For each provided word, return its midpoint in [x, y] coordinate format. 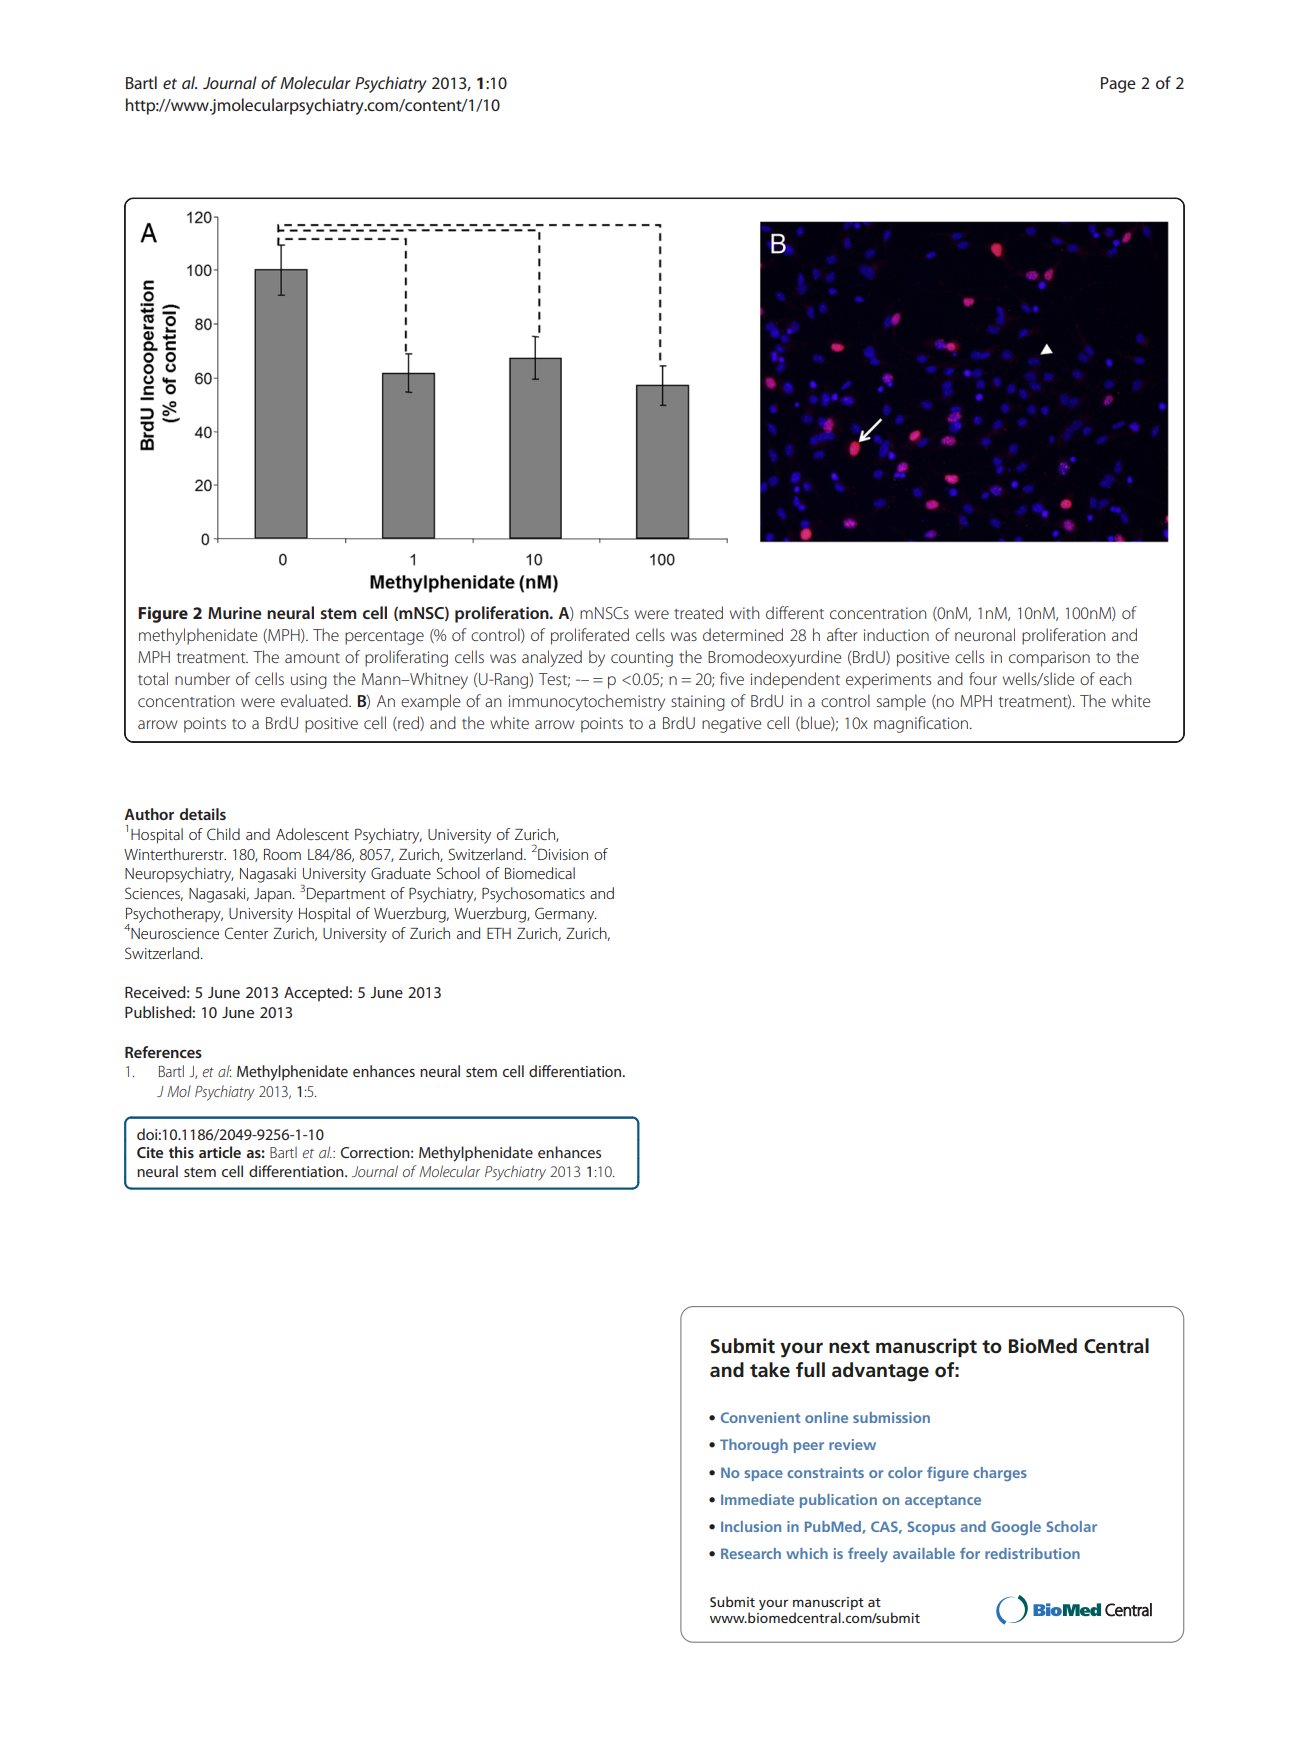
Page [1118, 85]
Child [223, 834]
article [220, 1152]
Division [563, 854]
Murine [235, 613]
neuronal [985, 634]
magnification [921, 724]
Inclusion [751, 1526]
